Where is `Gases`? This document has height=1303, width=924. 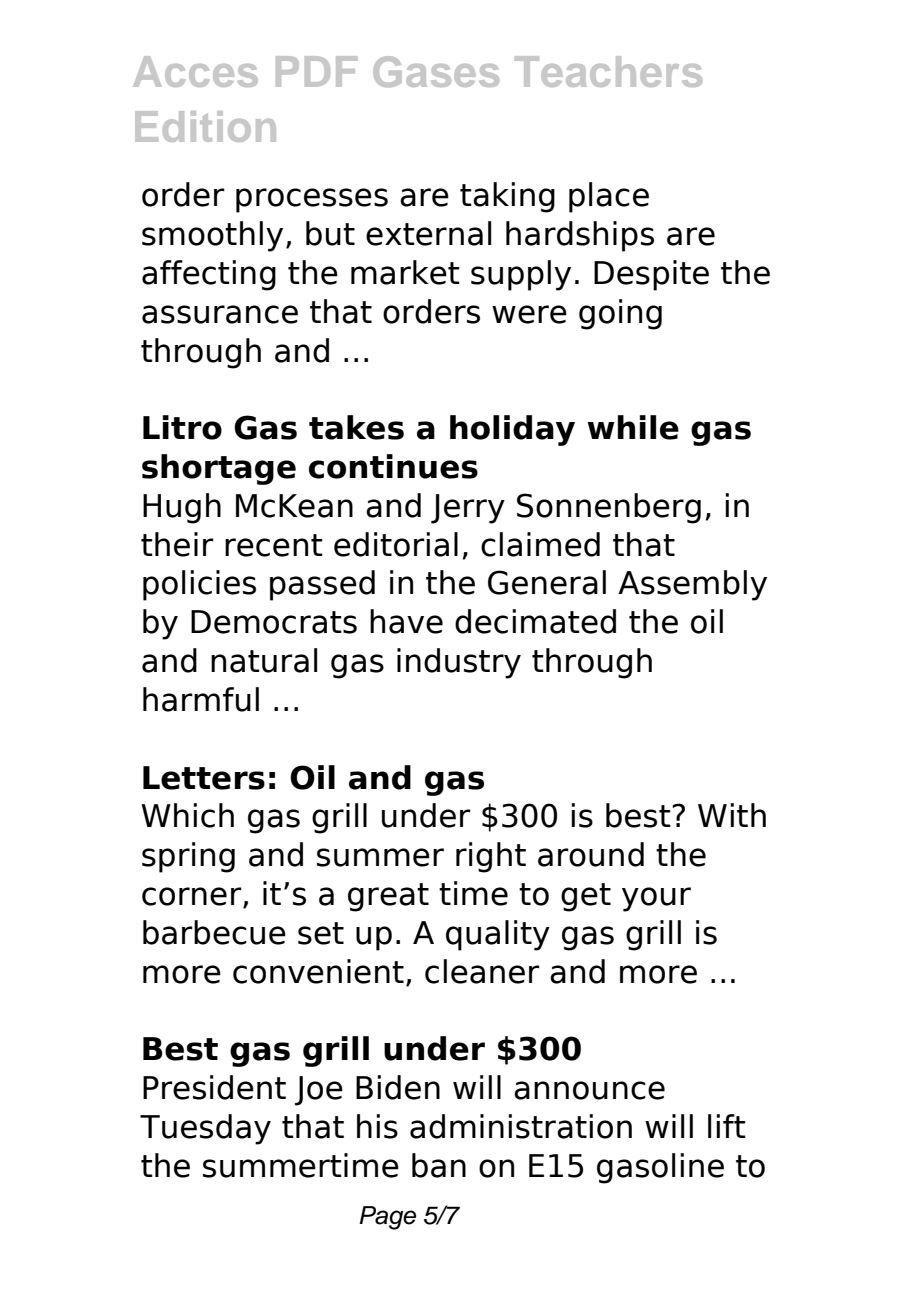
Gases is located at coordinates (436, 71).
